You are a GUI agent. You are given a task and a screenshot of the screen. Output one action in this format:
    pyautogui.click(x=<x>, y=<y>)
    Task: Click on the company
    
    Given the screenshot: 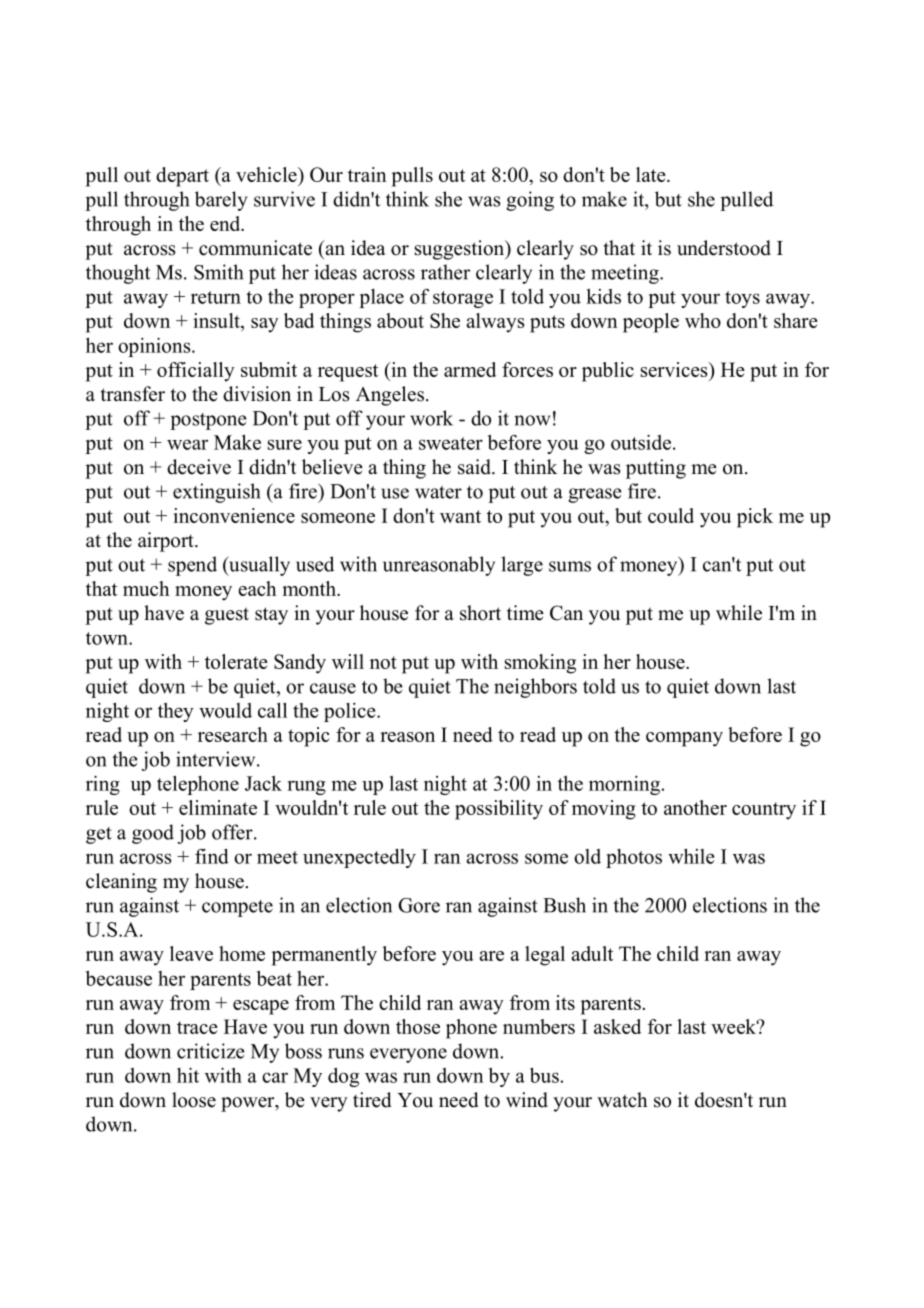 What is the action you would take?
    pyautogui.click(x=684, y=739)
